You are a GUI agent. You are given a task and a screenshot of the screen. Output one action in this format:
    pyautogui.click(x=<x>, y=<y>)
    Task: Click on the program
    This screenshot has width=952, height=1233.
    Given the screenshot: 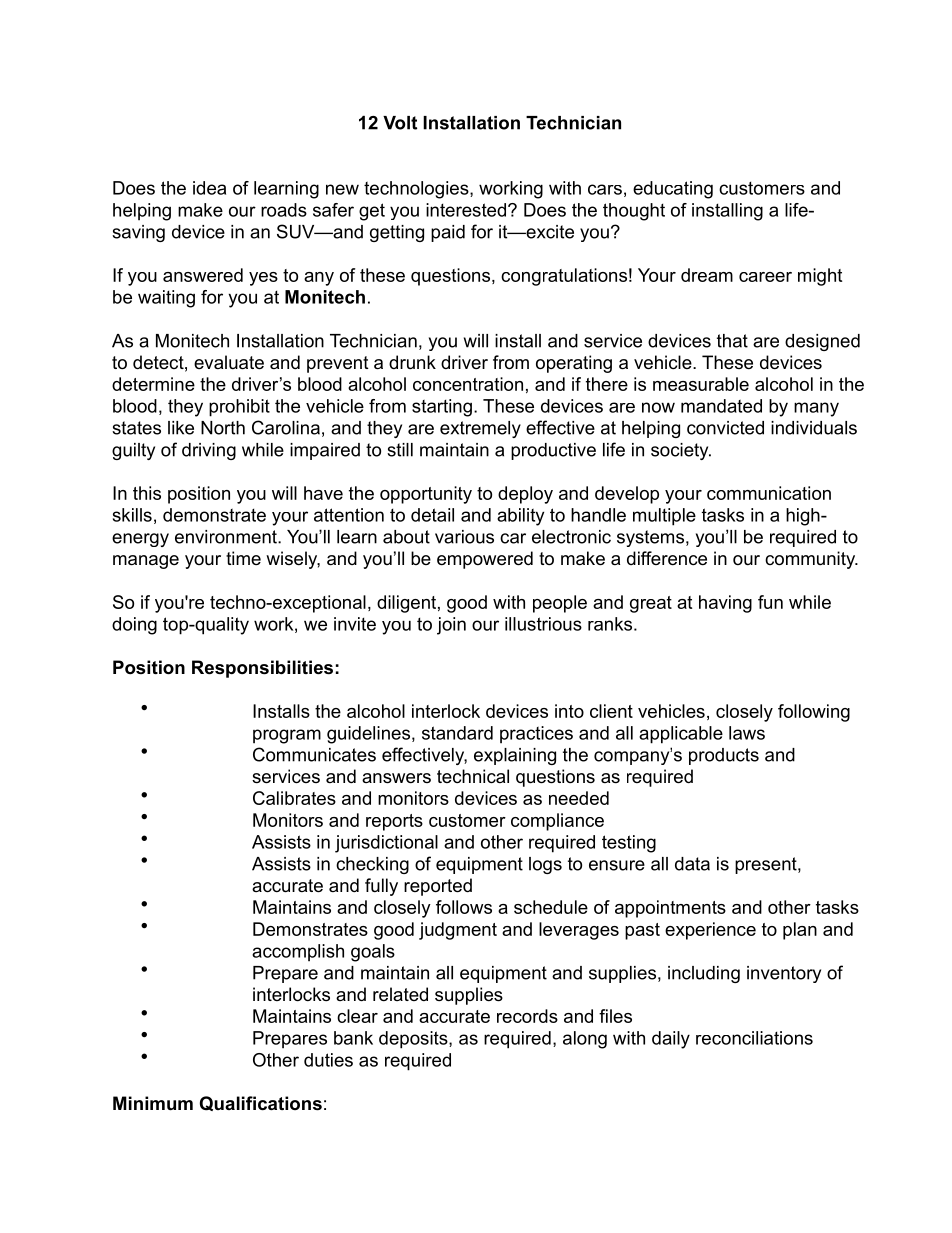 What is the action you would take?
    pyautogui.click(x=287, y=736)
